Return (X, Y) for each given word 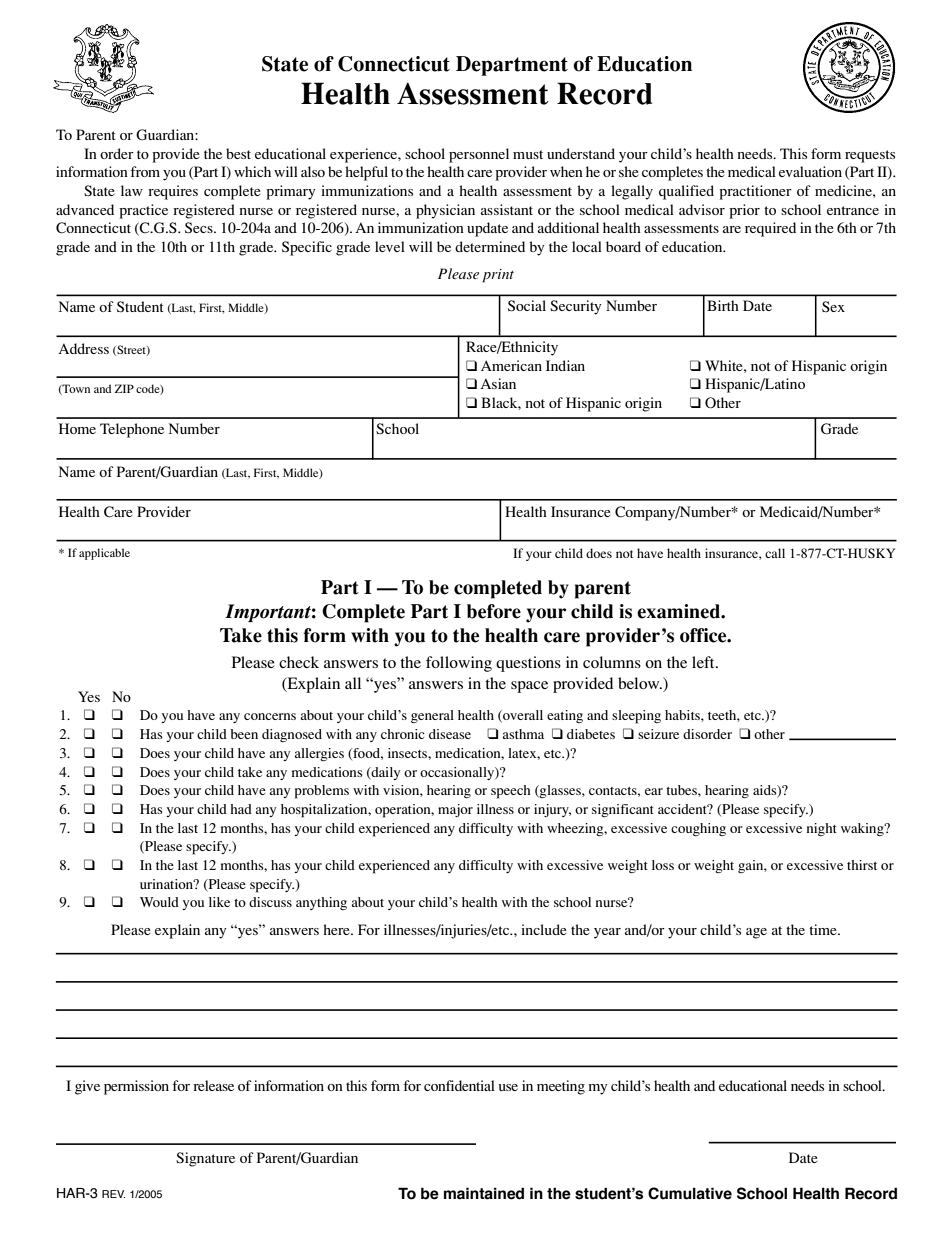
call (775, 553)
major (455, 810)
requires (173, 192)
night (822, 829)
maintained (484, 1193)
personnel (479, 155)
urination (168, 884)
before (494, 611)
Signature (205, 1159)
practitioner (755, 192)
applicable (104, 554)
